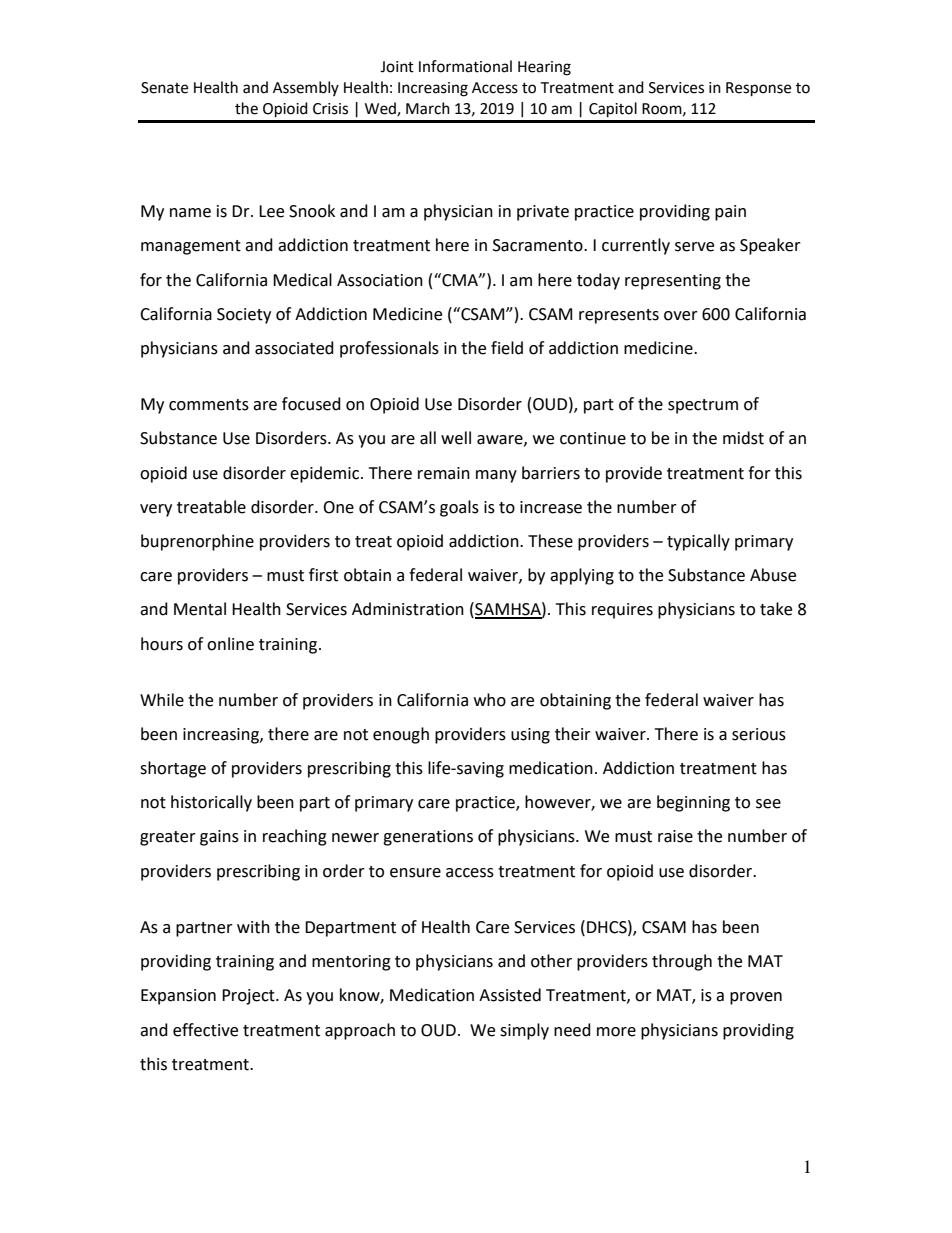 The width and height of the screenshot is (952, 1233). What do you see at coordinates (758, 89) in the screenshot?
I see `Response` at bounding box center [758, 89].
